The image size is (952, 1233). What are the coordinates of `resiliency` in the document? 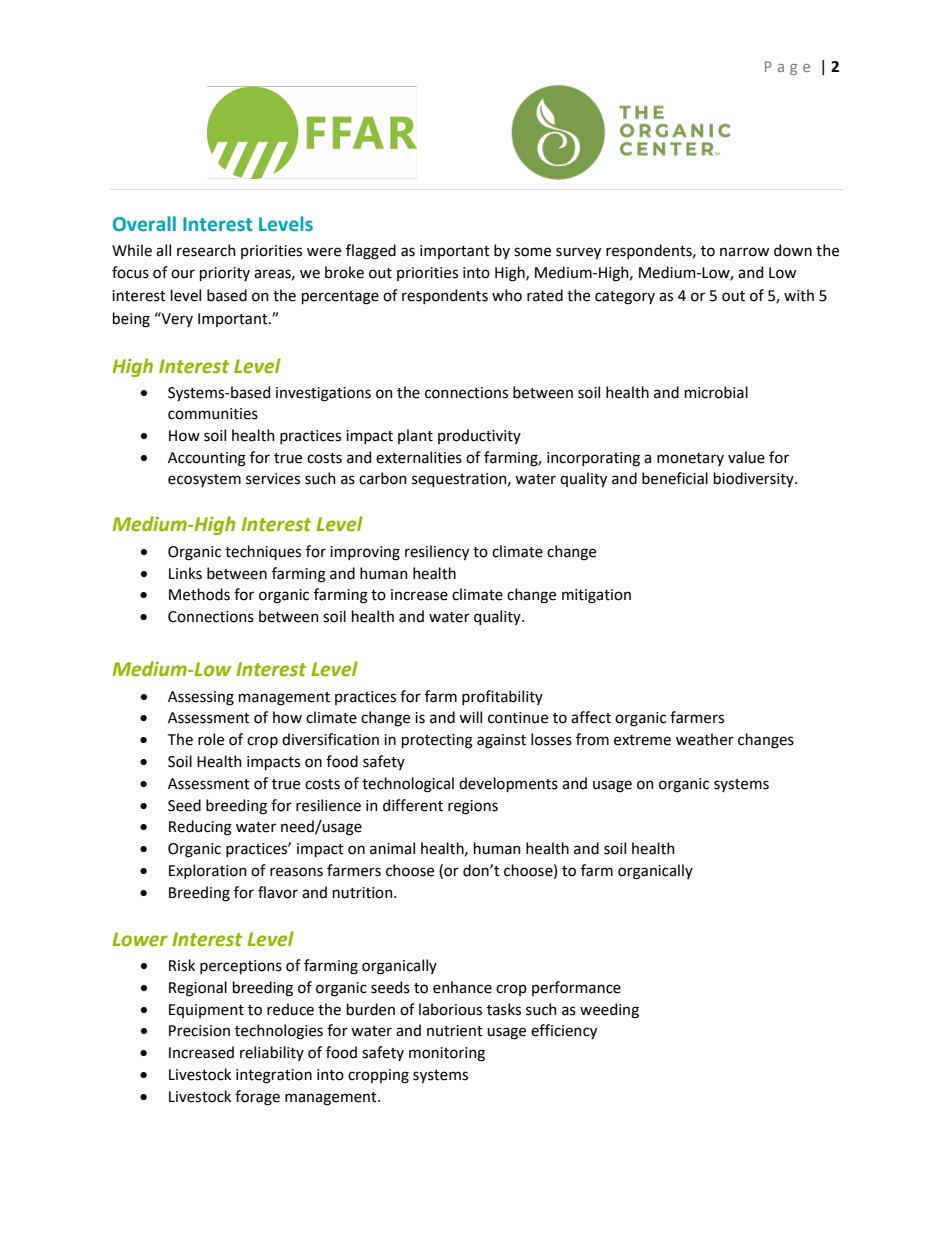 It's located at (437, 552).
